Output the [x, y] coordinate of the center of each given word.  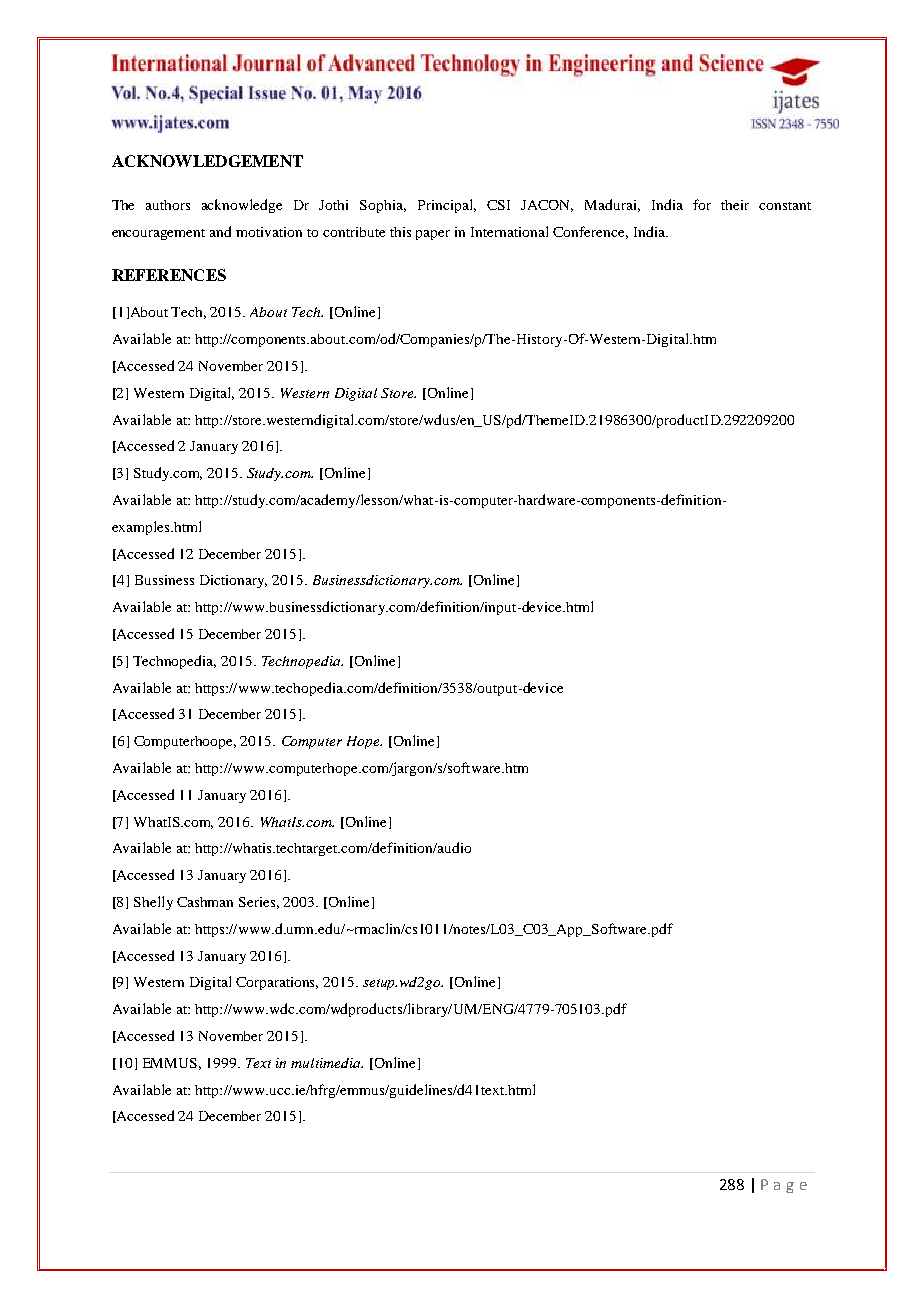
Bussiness [164, 580]
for [702, 204]
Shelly [153, 903]
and [220, 231]
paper [433, 235]
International [509, 231]
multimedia [327, 1063]
